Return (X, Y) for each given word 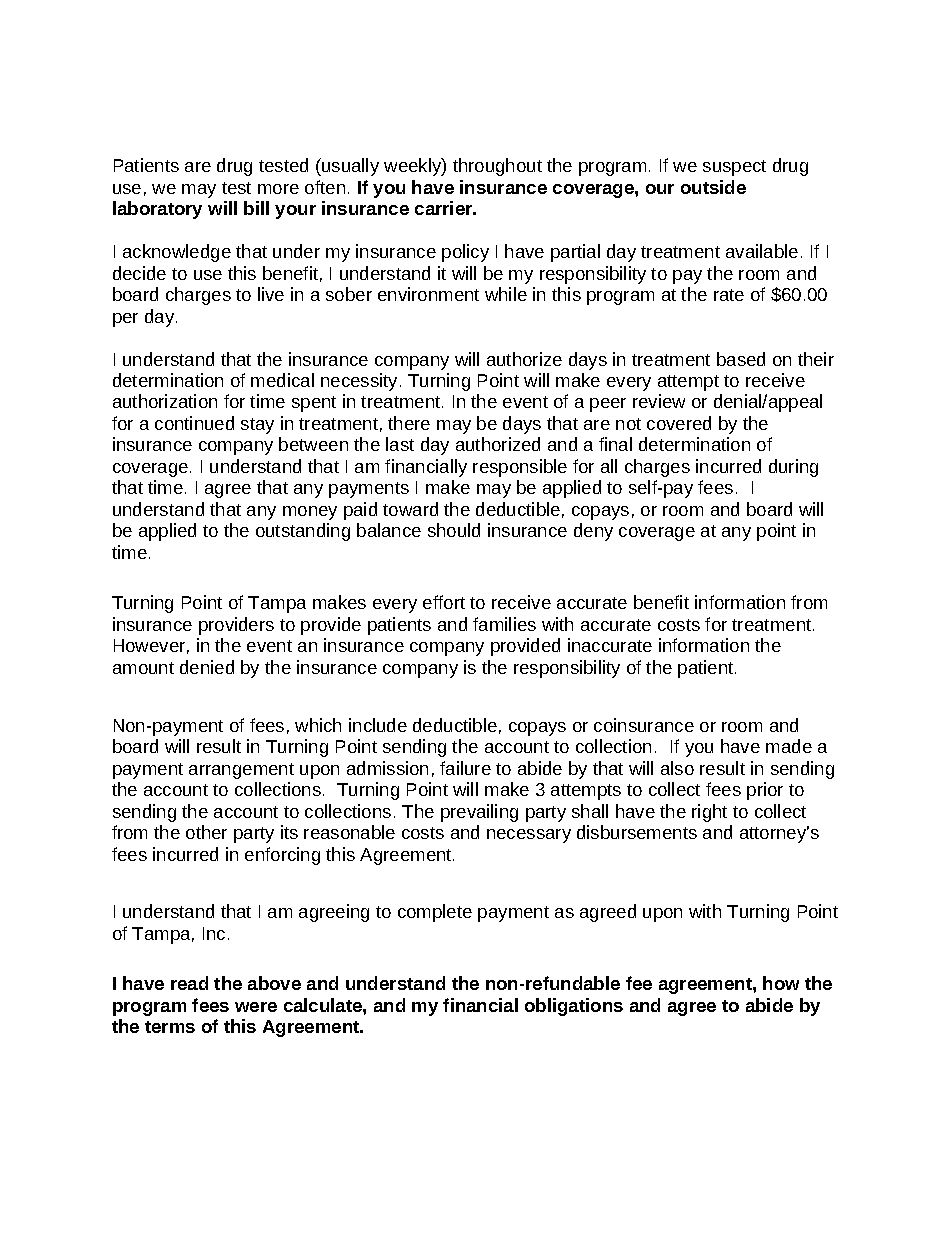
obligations (574, 1007)
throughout (497, 167)
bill (256, 208)
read (189, 983)
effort (444, 602)
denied (207, 667)
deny (593, 532)
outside (713, 187)
